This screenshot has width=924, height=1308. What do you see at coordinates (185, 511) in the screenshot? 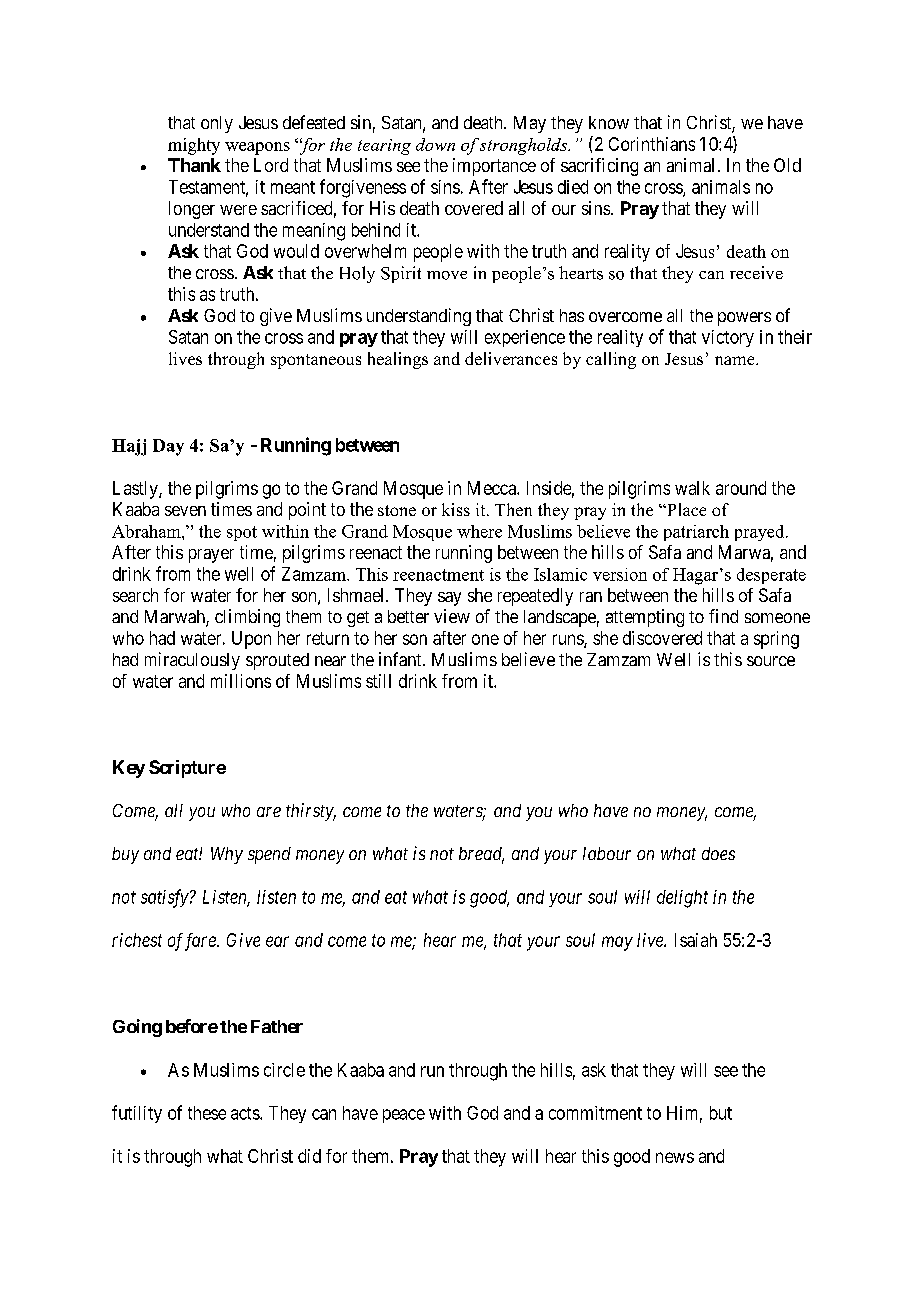
I see `seven` at bounding box center [185, 511].
